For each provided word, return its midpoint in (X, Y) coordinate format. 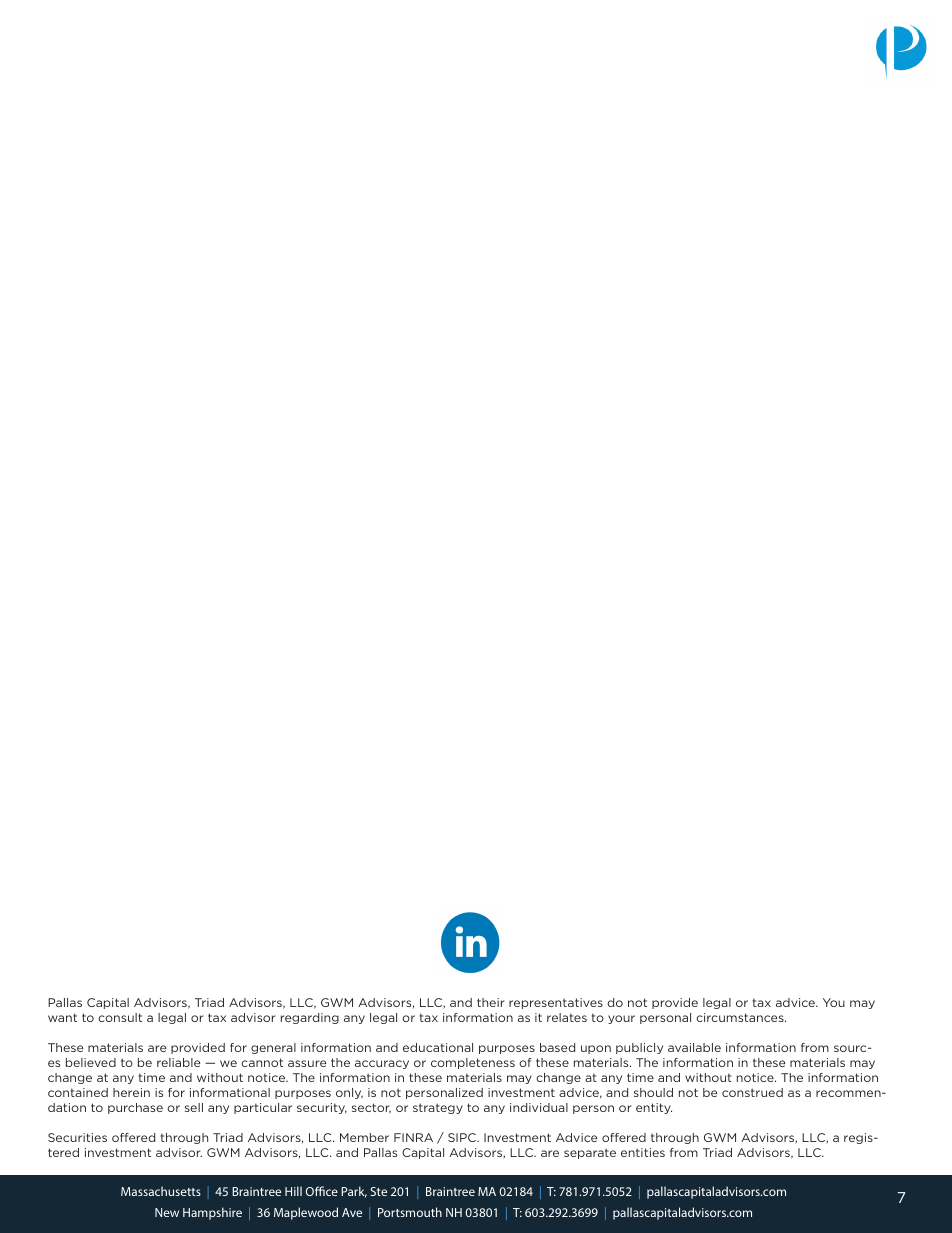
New (167, 1212)
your (621, 1019)
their (490, 1002)
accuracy (382, 1064)
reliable (178, 1062)
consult (120, 1017)
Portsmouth (410, 1212)
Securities (77, 1137)
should (653, 1092)
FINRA (413, 1137)
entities (643, 1152)
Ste (378, 1191)
